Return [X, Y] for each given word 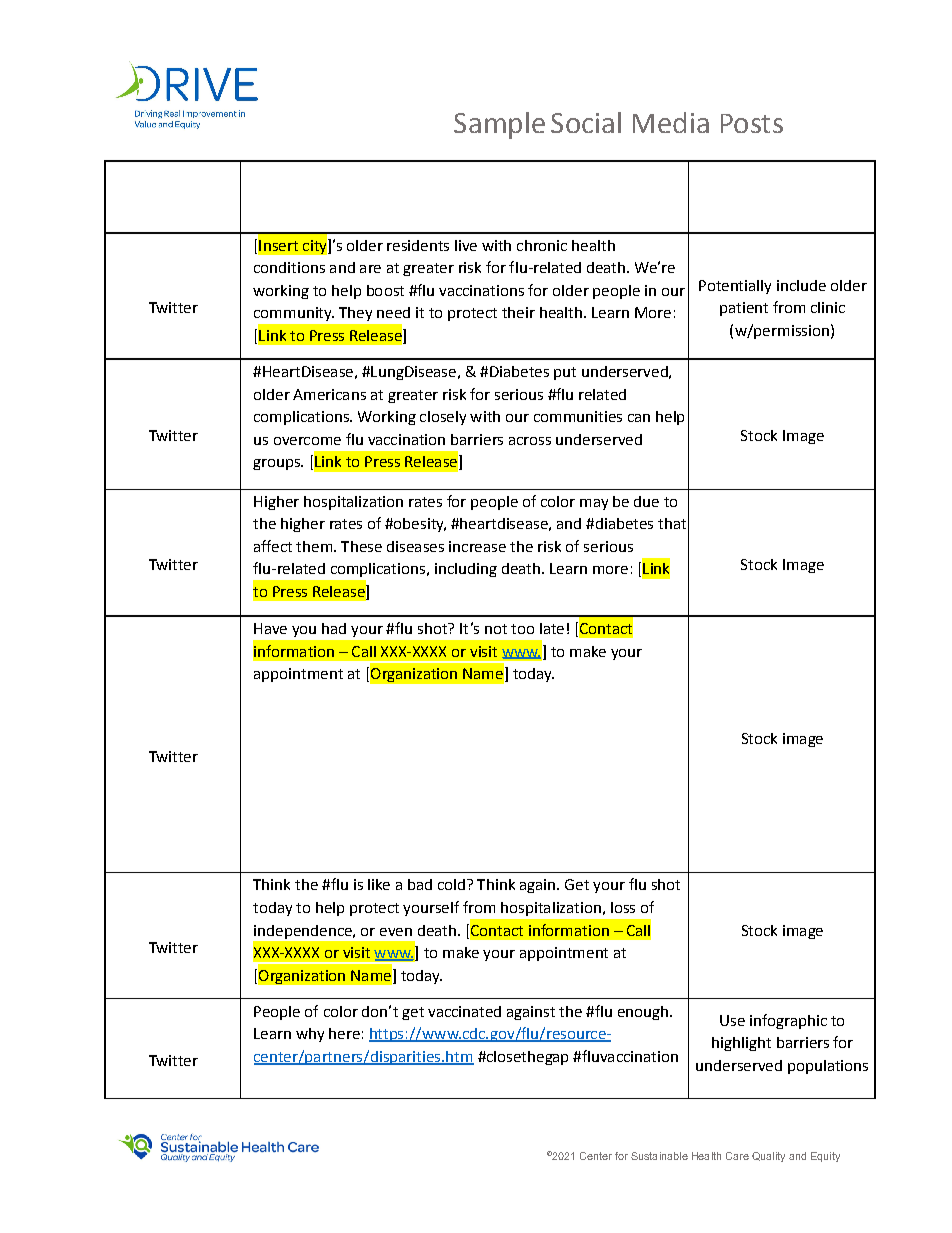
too [522, 629]
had [334, 628]
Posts [752, 123]
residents [418, 245]
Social [586, 122]
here [344, 1033]
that [672, 523]
